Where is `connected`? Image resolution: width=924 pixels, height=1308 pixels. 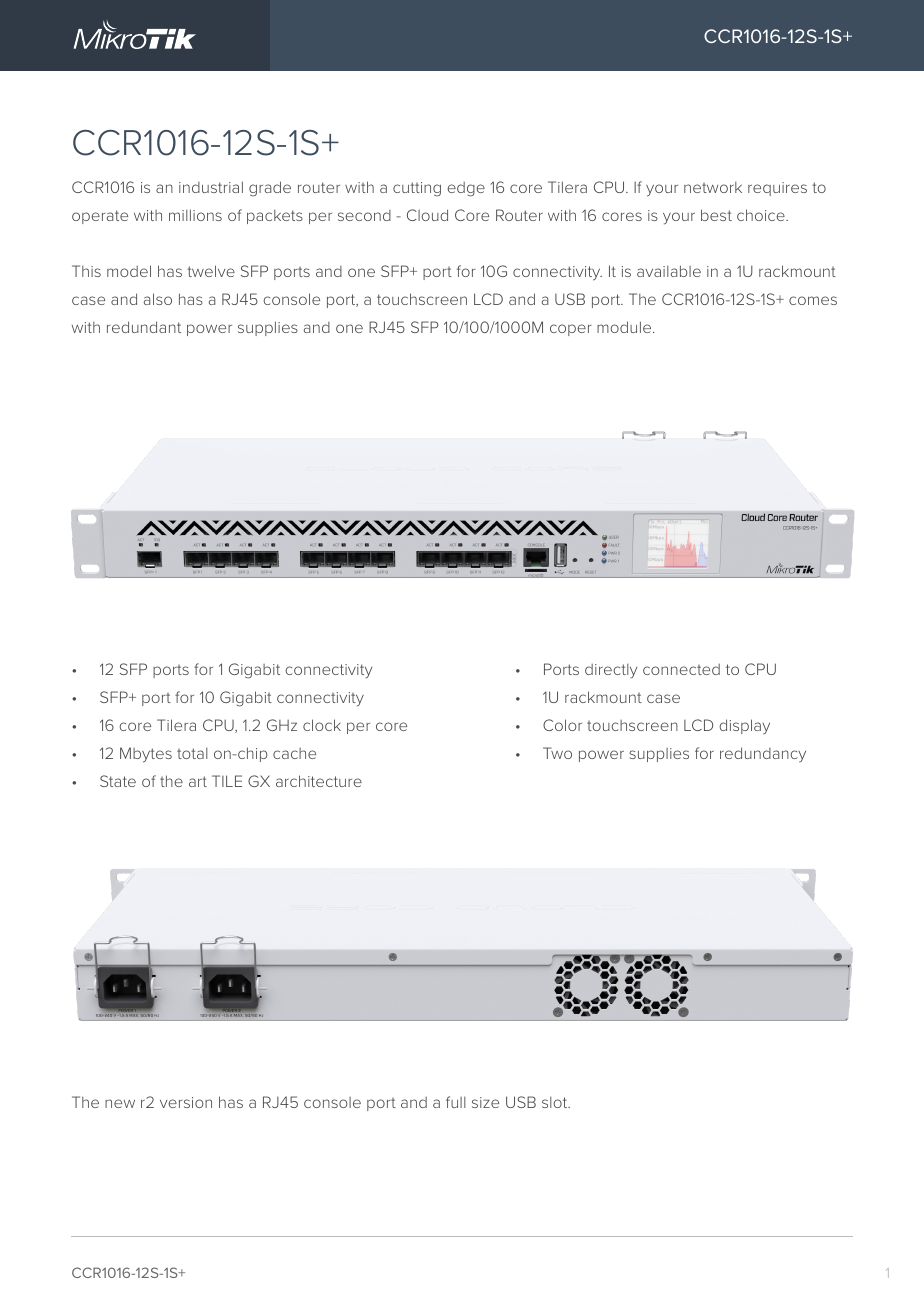
connected is located at coordinates (681, 669).
